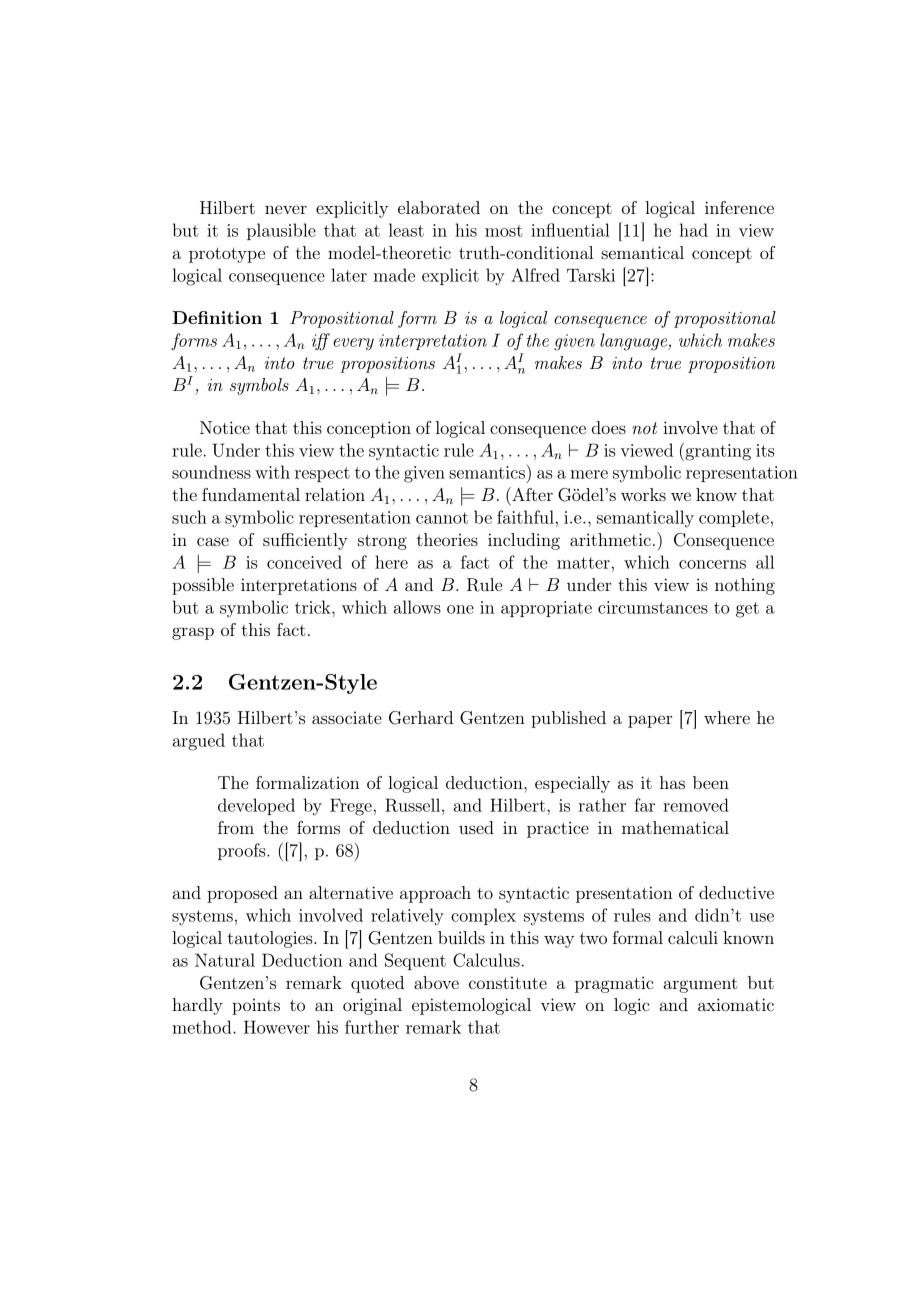 The width and height of the screenshot is (924, 1308). What do you see at coordinates (256, 1007) in the screenshot?
I see `points` at bounding box center [256, 1007].
